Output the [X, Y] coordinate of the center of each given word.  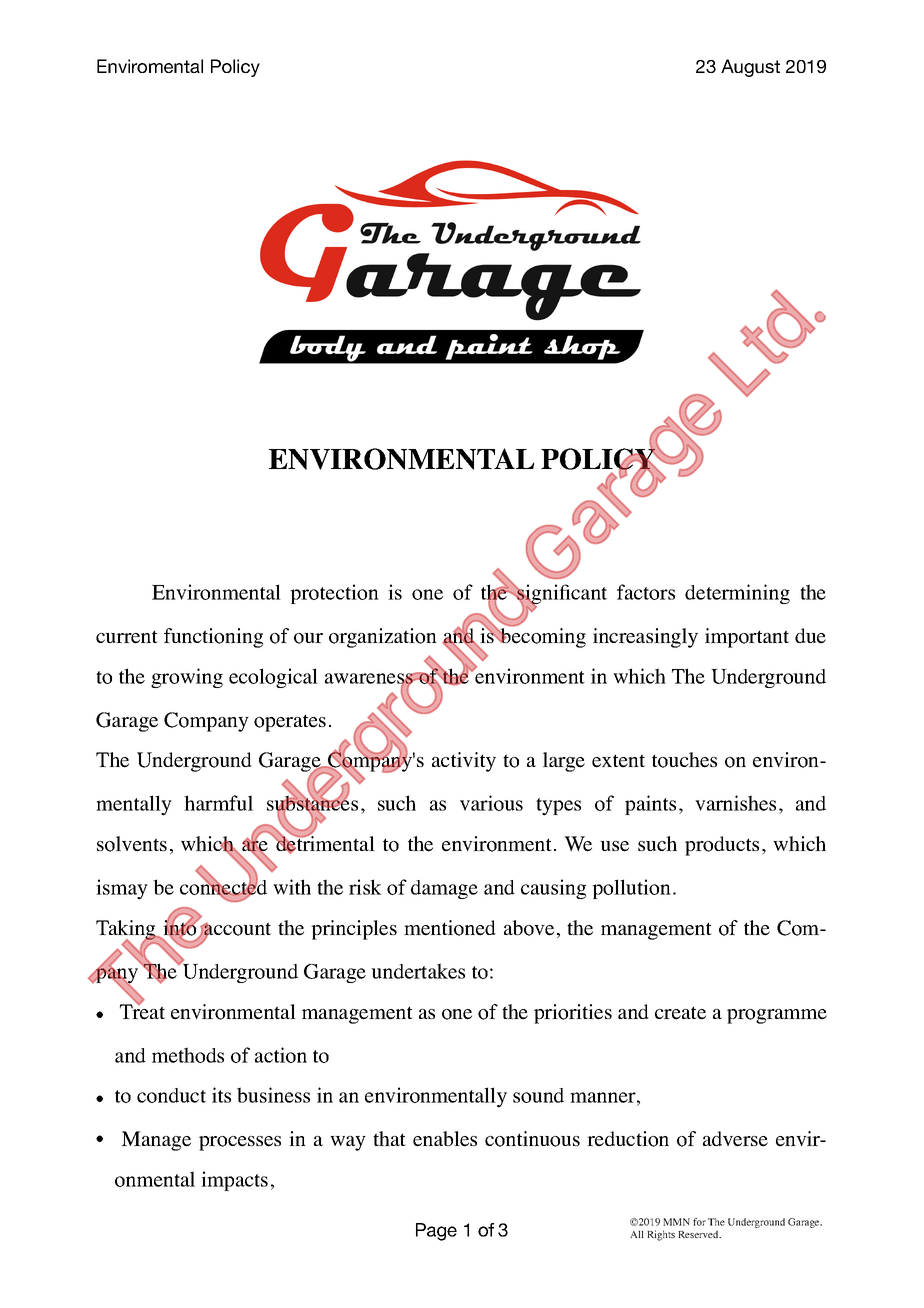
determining [737, 594]
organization [383, 638]
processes [240, 1143]
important [747, 638]
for [699, 1222]
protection [334, 594]
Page [436, 1232]
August [750, 68]
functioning [213, 638]
